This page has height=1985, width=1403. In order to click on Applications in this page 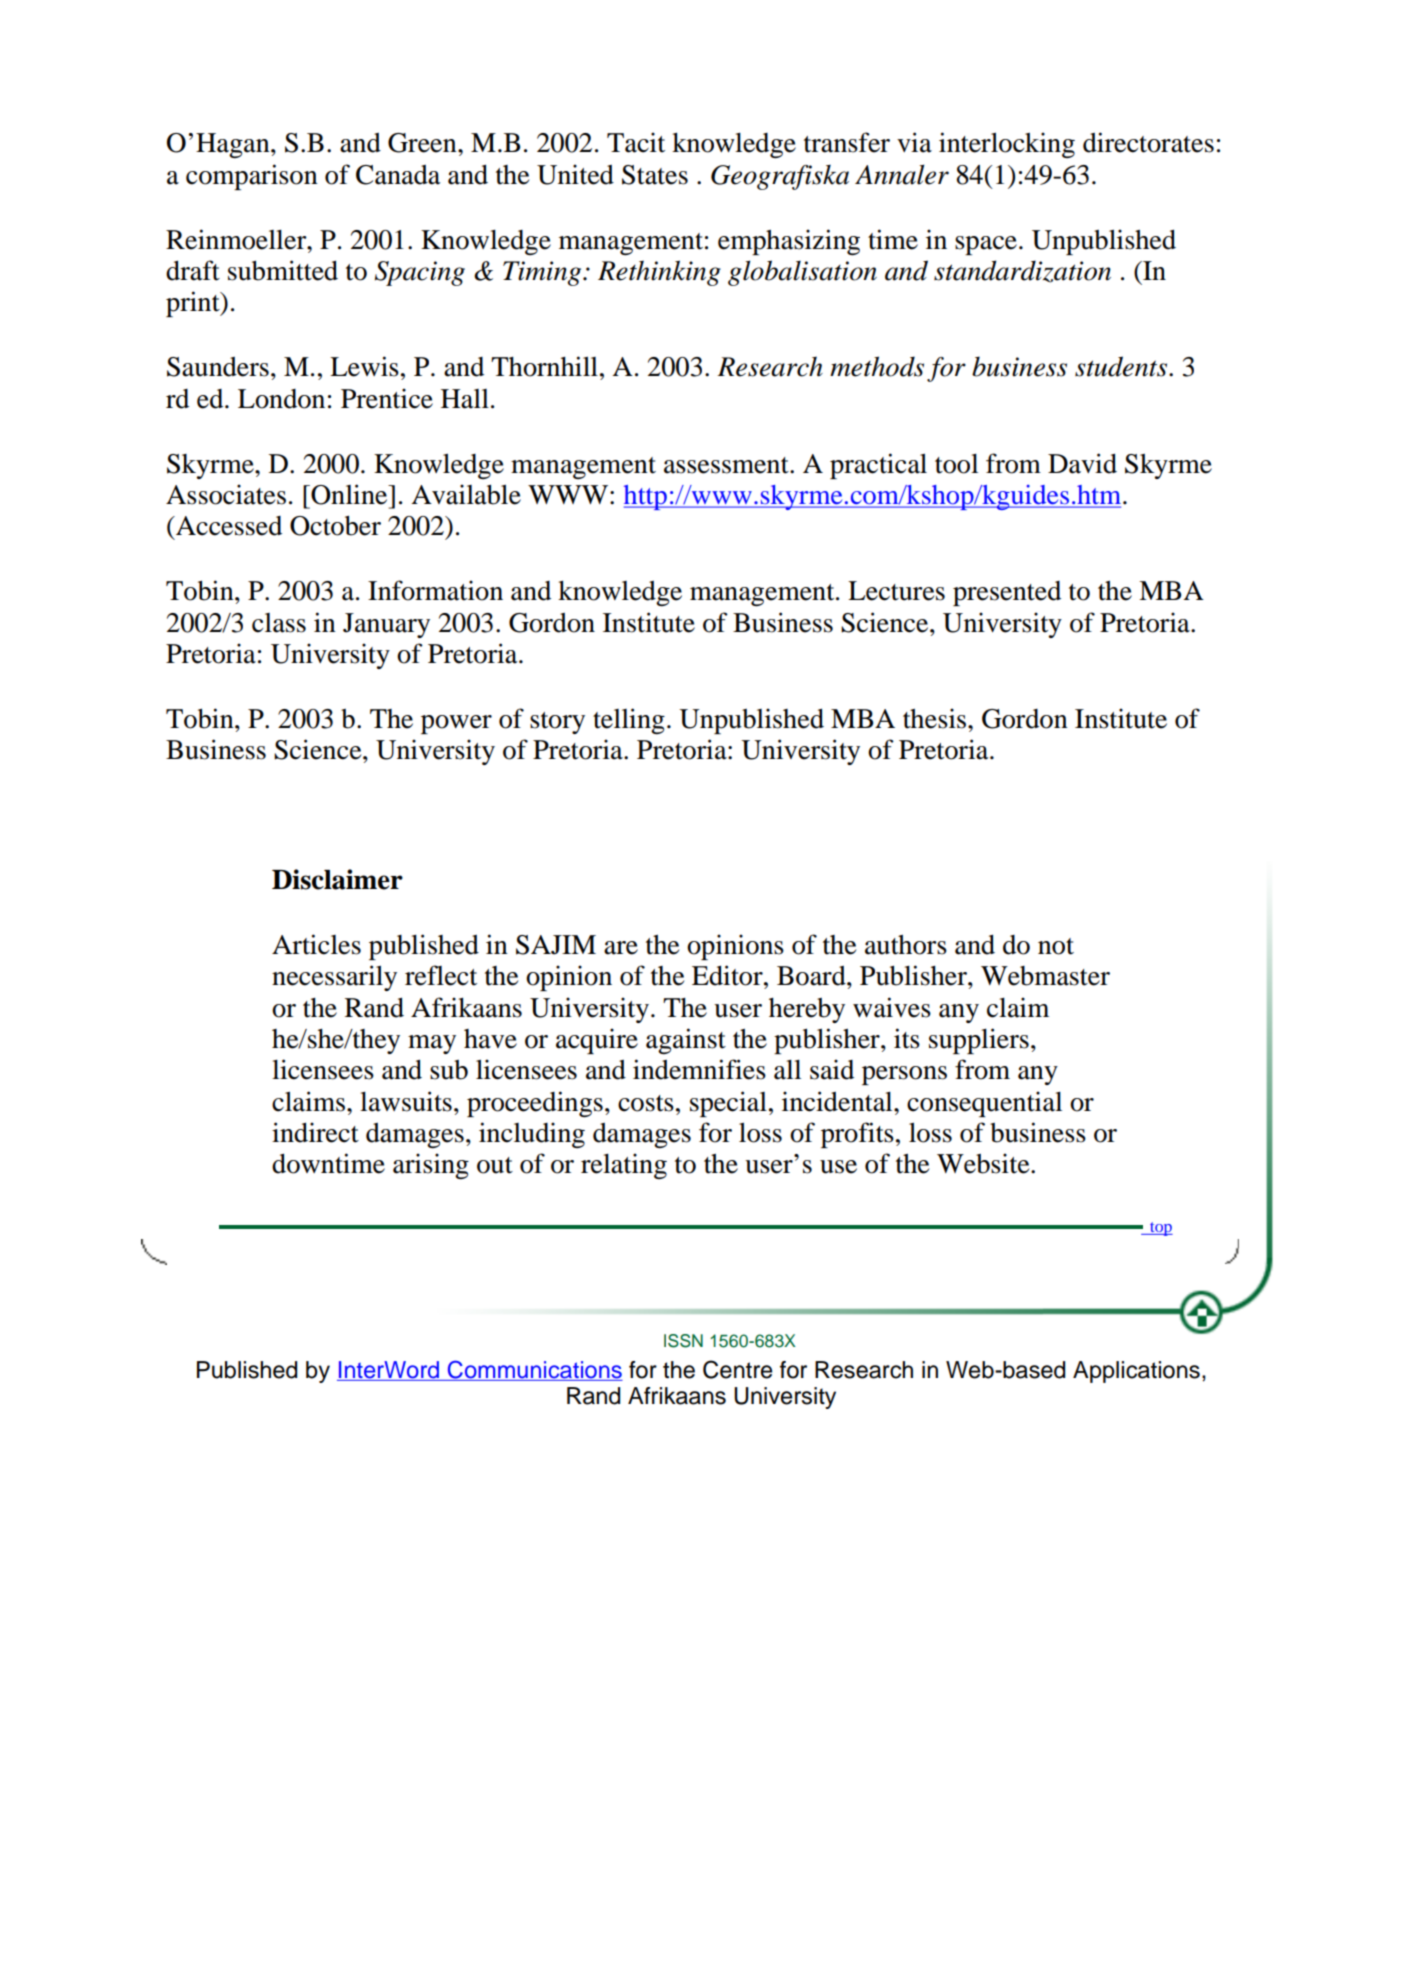, I will do `click(1136, 1372)`.
